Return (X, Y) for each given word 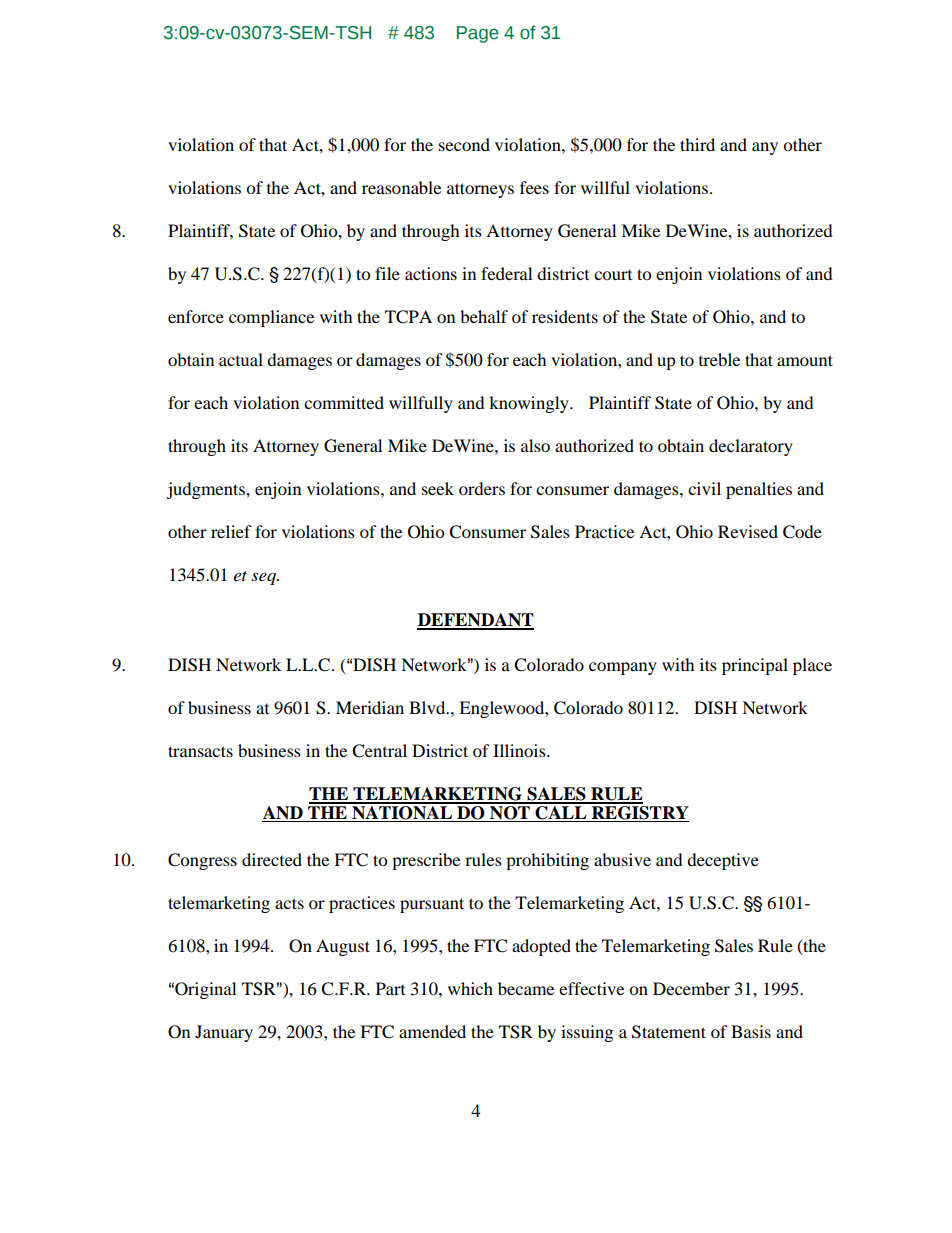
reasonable (401, 187)
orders (482, 488)
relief (231, 531)
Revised (748, 531)
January (224, 1033)
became (526, 988)
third (697, 144)
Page (478, 34)
